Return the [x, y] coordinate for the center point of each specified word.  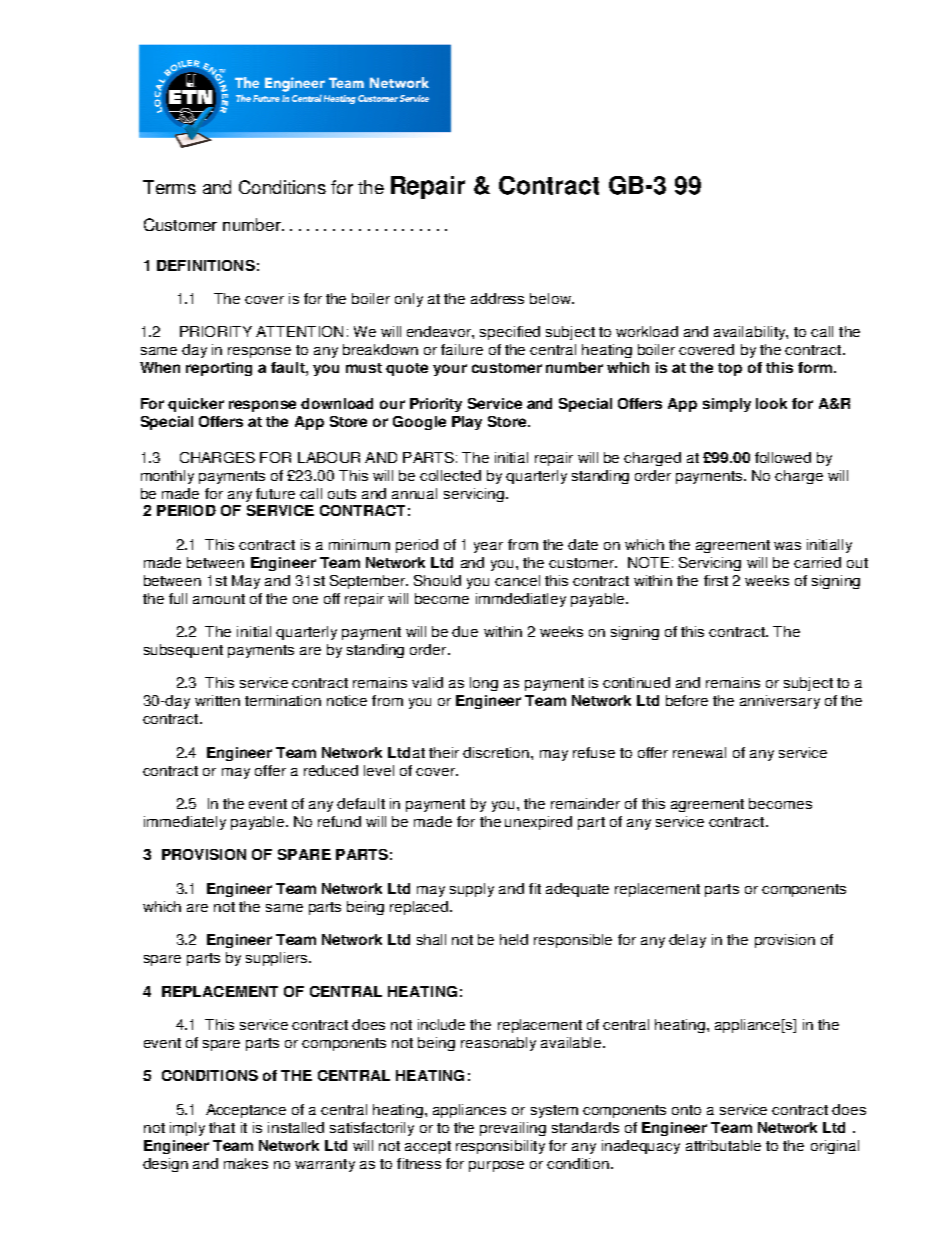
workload [647, 331]
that [222, 1127]
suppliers [278, 959]
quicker [196, 405]
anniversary [780, 702]
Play [467, 423]
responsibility [500, 1147]
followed [783, 457]
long [484, 684]
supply [472, 890]
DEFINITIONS [206, 265]
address [497, 298]
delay [687, 941]
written [217, 700]
